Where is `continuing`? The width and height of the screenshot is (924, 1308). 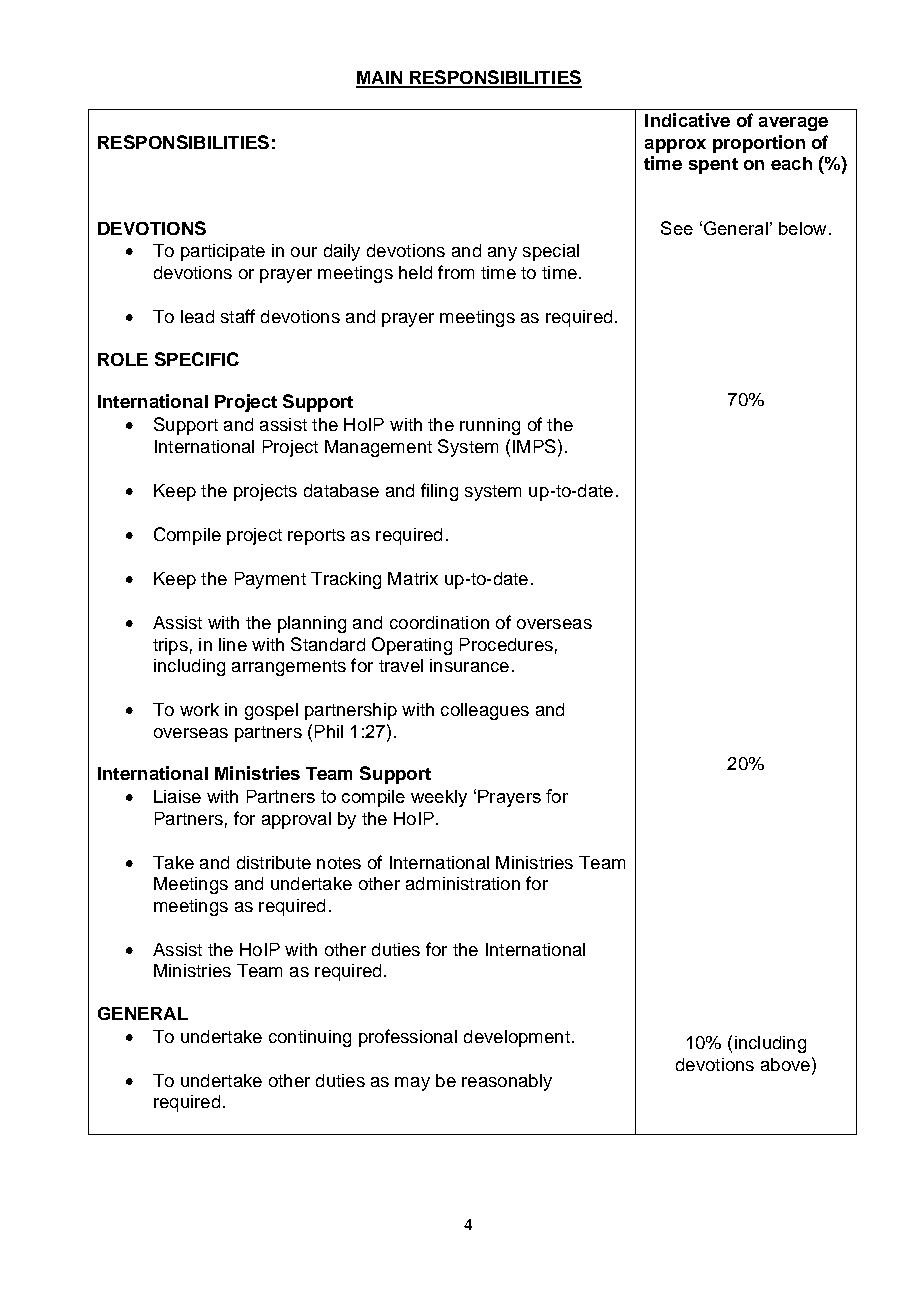
continuing is located at coordinates (310, 1038).
